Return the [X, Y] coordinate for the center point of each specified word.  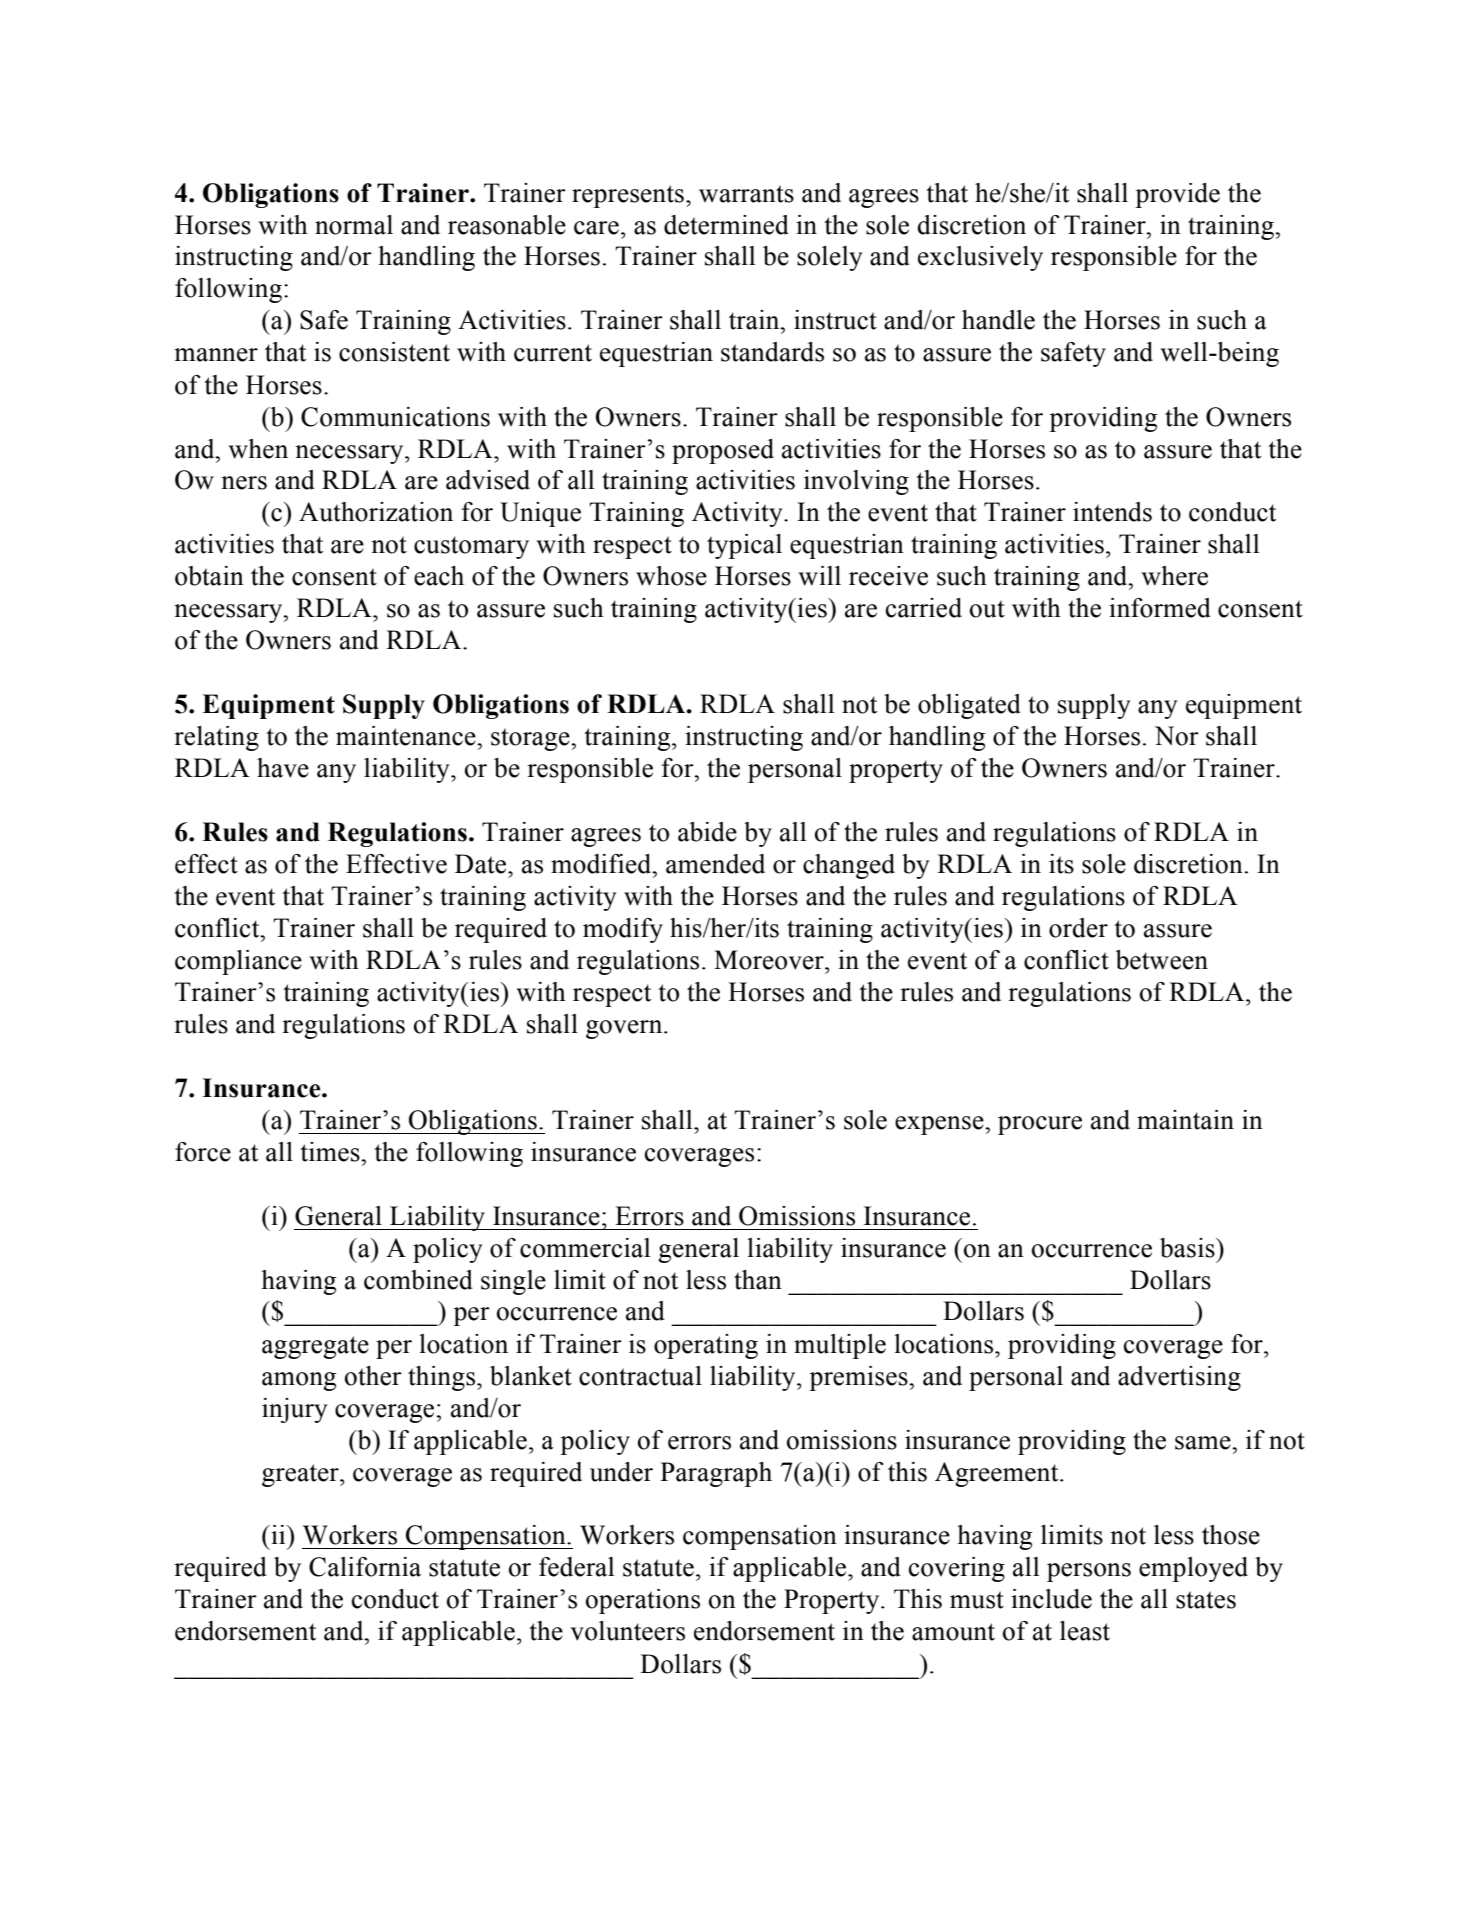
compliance [238, 962]
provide [1177, 195]
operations [643, 1601]
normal [354, 225]
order [1078, 928]
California [365, 1567]
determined [726, 225]
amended [715, 864]
